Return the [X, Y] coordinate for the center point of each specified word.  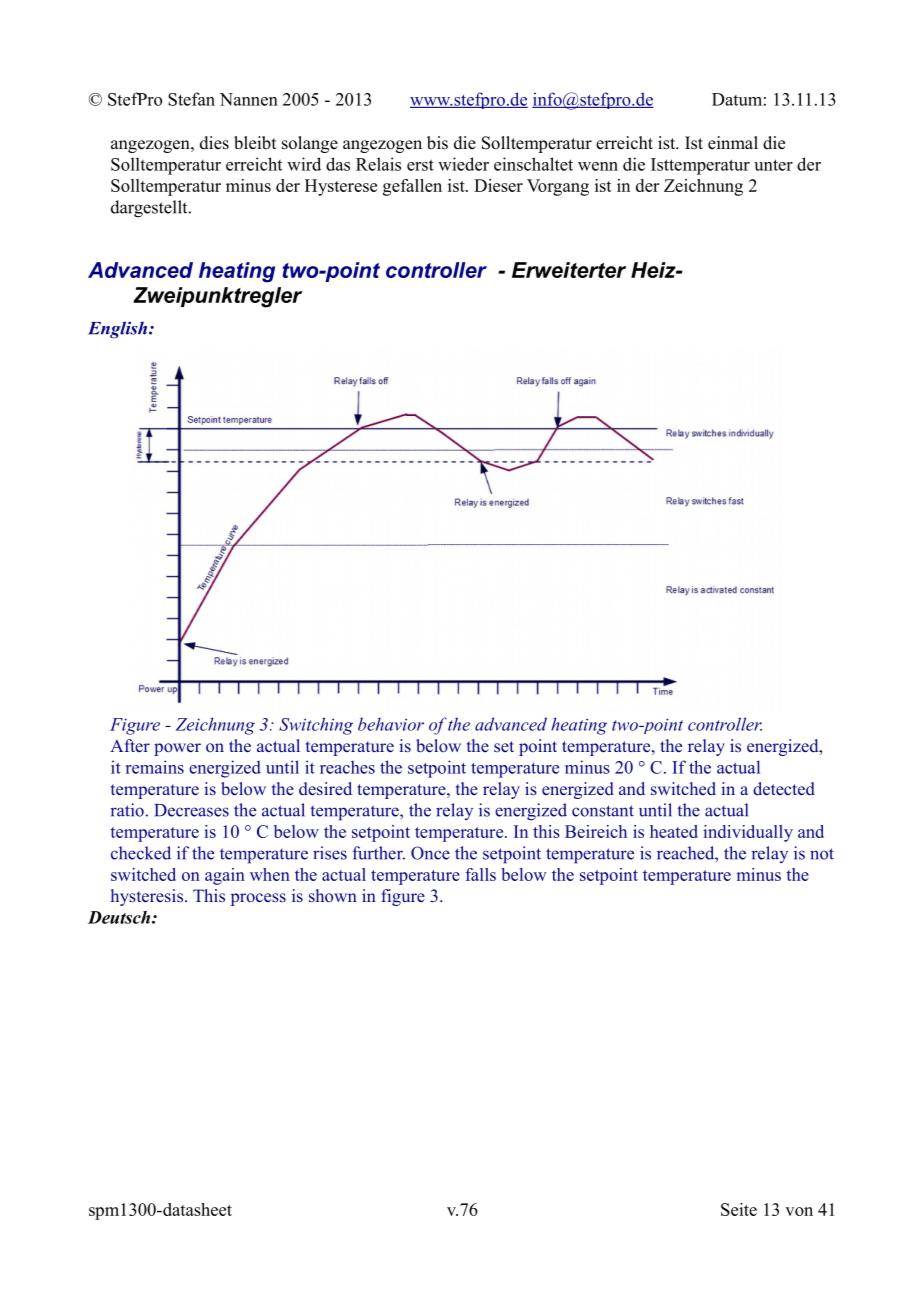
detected [784, 788]
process [258, 899]
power [177, 749]
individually [748, 833]
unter [773, 165]
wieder [463, 164]
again [225, 876]
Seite [739, 1209]
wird [304, 164]
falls [480, 874]
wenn [598, 166]
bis [437, 143]
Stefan [191, 99]
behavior [391, 724]
